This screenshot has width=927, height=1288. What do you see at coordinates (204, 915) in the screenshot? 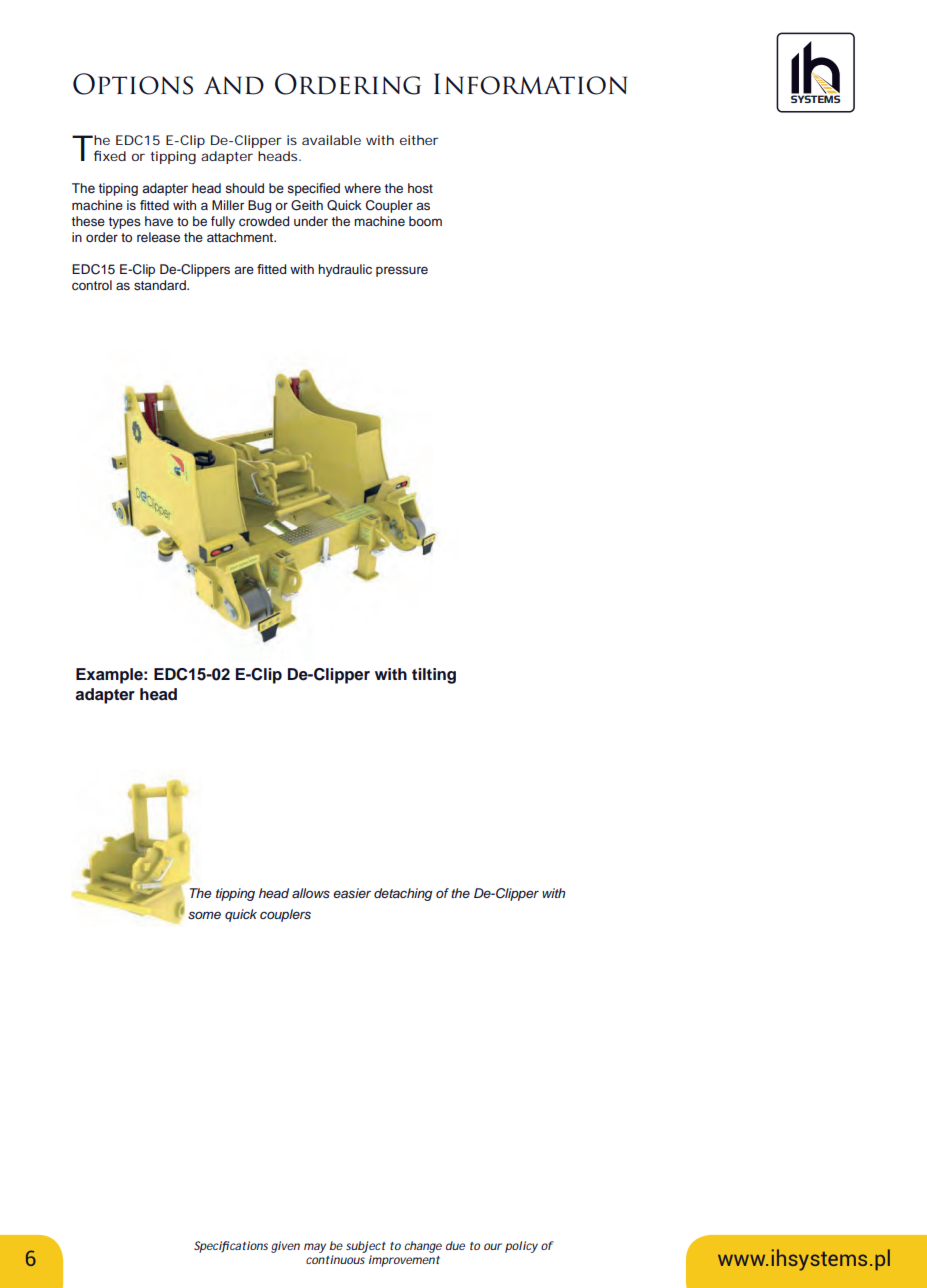
I see `some` at bounding box center [204, 915].
